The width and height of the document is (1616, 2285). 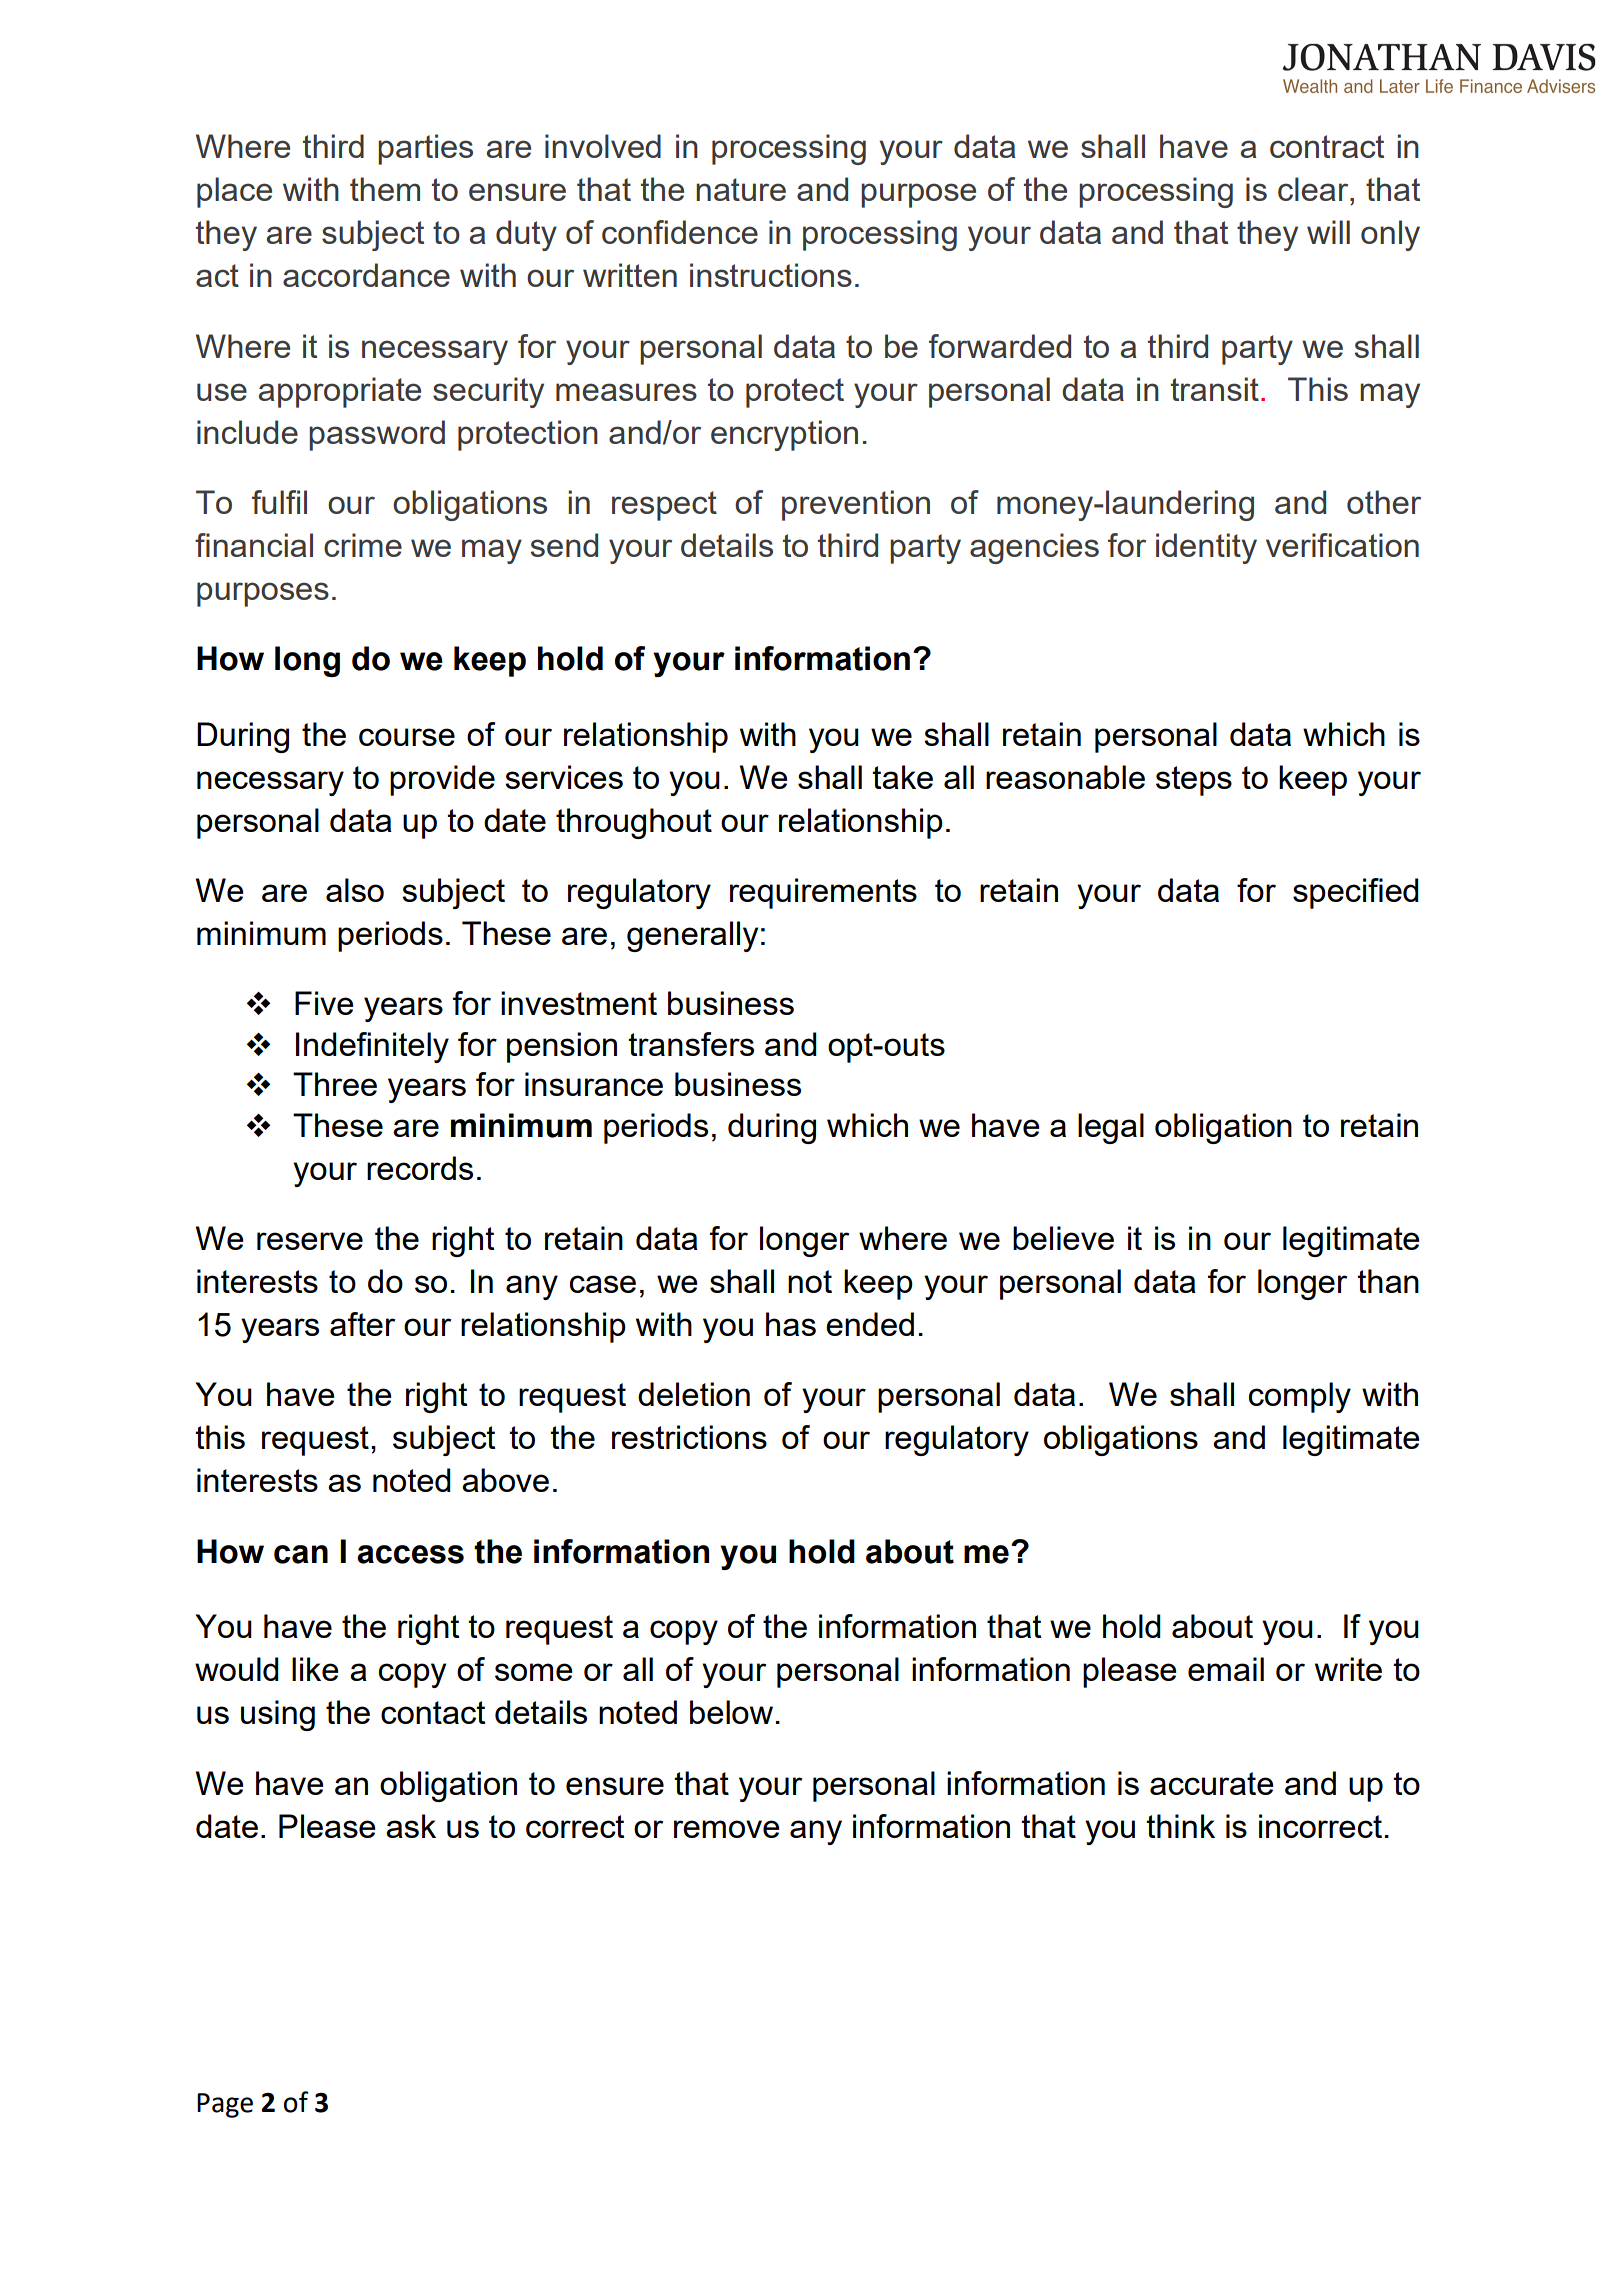 I want to click on transfers, so click(x=691, y=1044).
